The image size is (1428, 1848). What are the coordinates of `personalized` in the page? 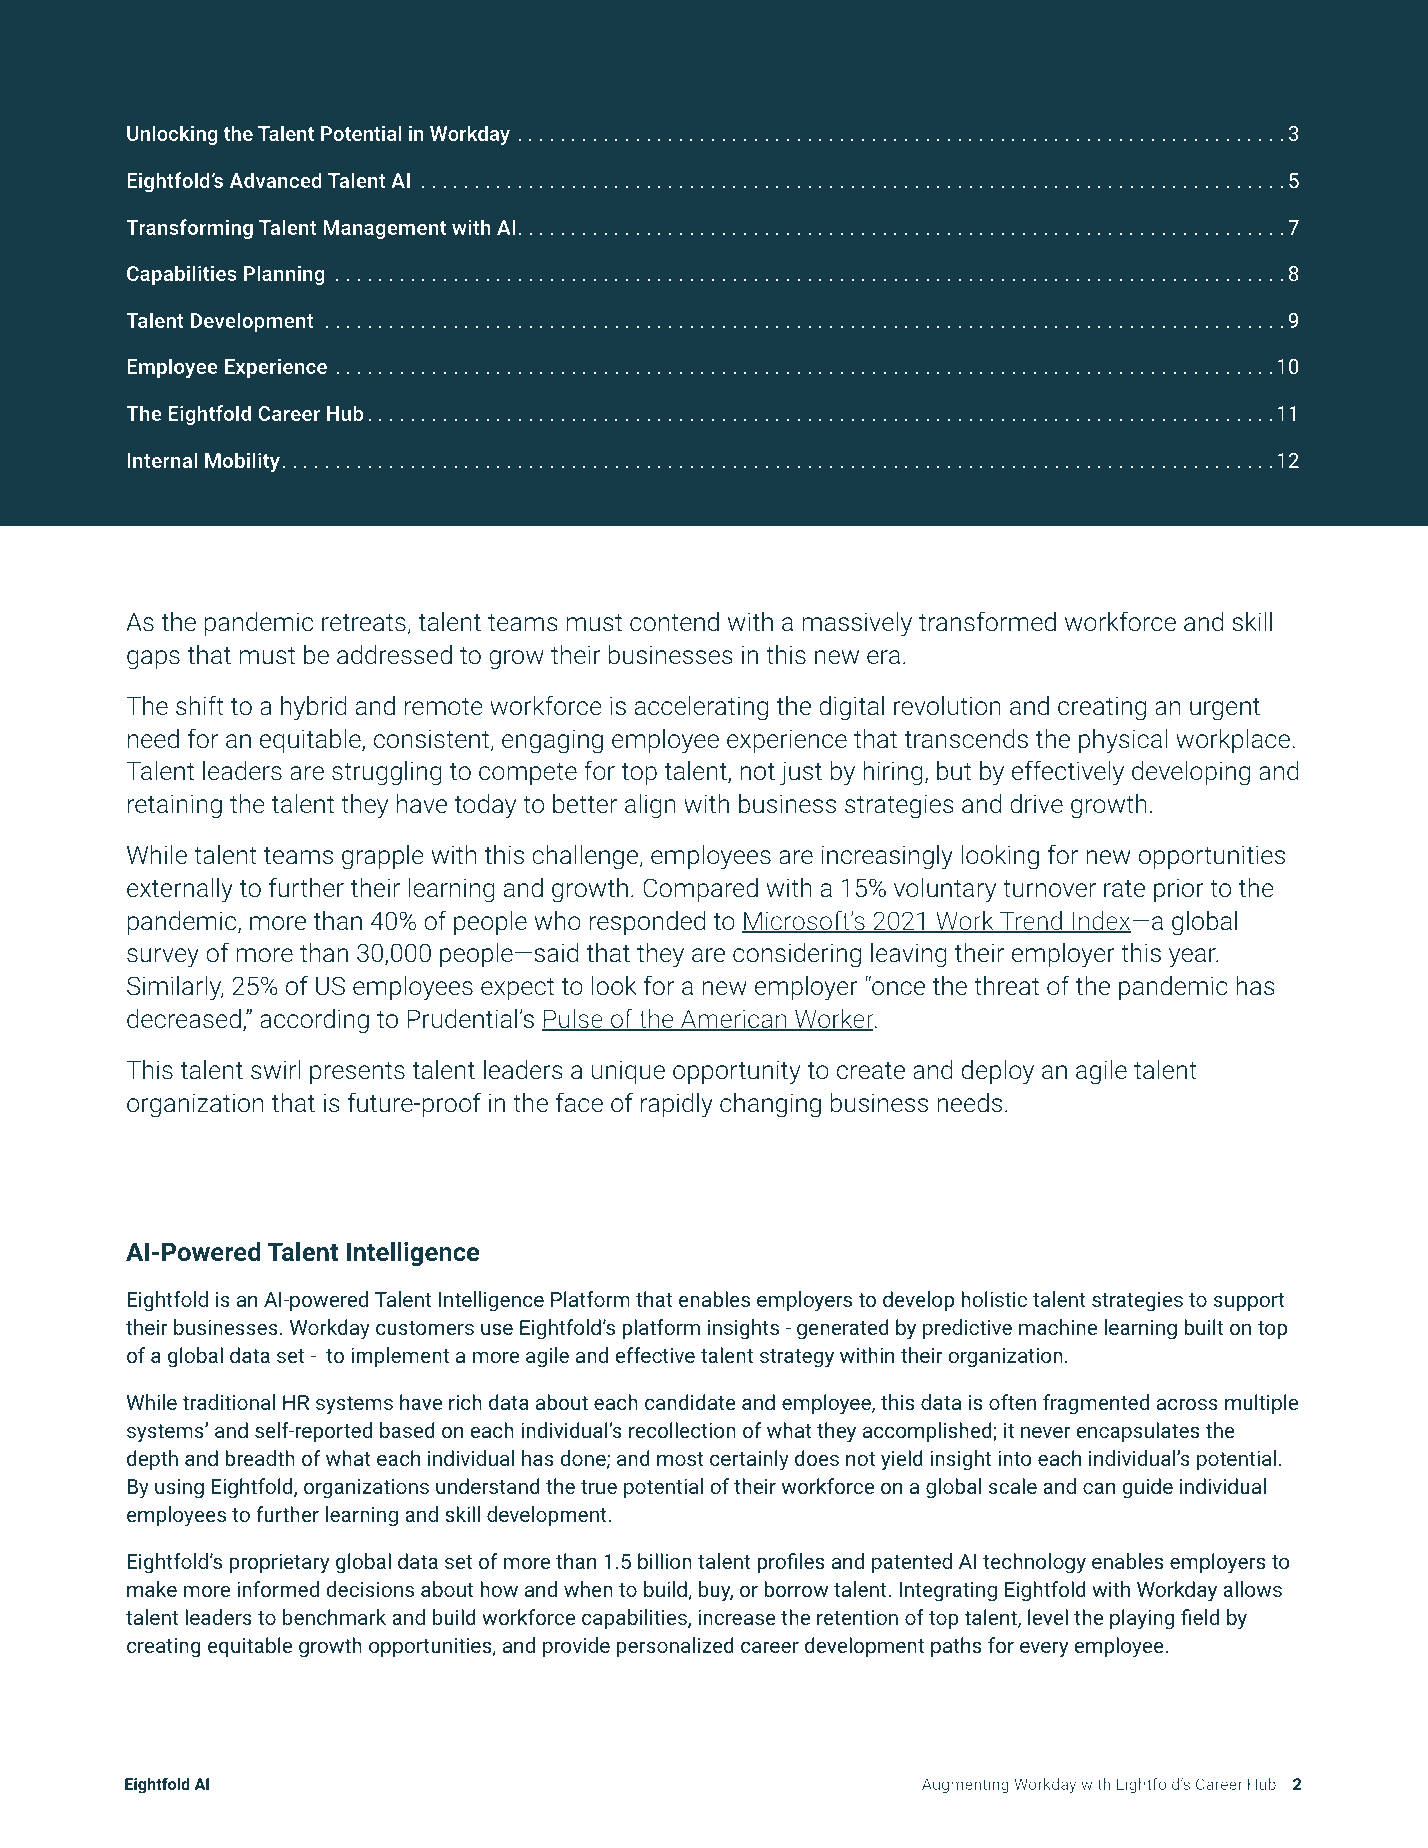 It's located at (675, 1647).
